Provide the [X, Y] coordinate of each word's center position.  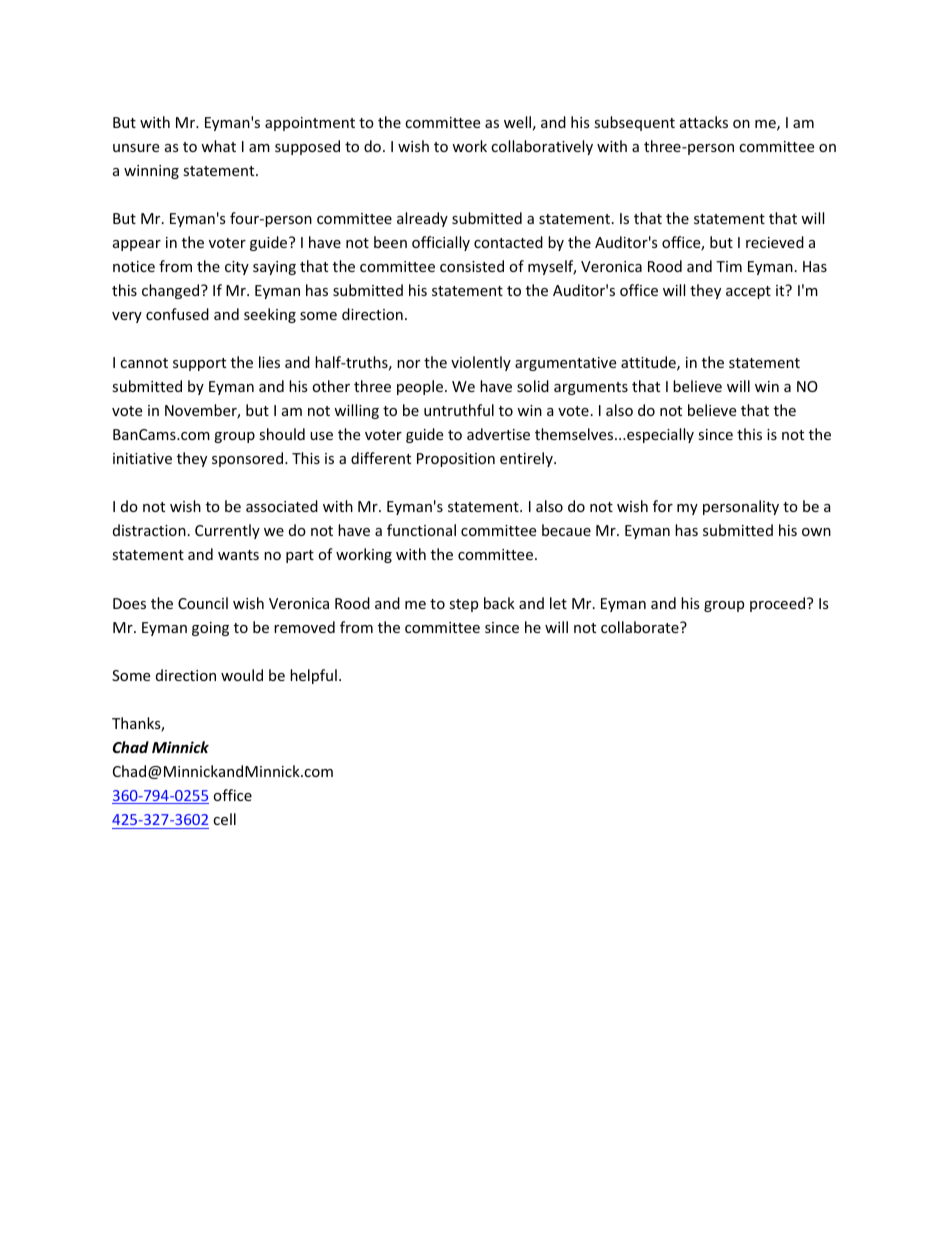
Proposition [456, 460]
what [218, 146]
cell [224, 819]
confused [177, 314]
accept [748, 292]
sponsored [247, 459]
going [210, 629]
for [663, 506]
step [463, 605]
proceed [779, 604]
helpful [313, 676]
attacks [704, 122]
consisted [472, 266]
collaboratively [542, 147]
